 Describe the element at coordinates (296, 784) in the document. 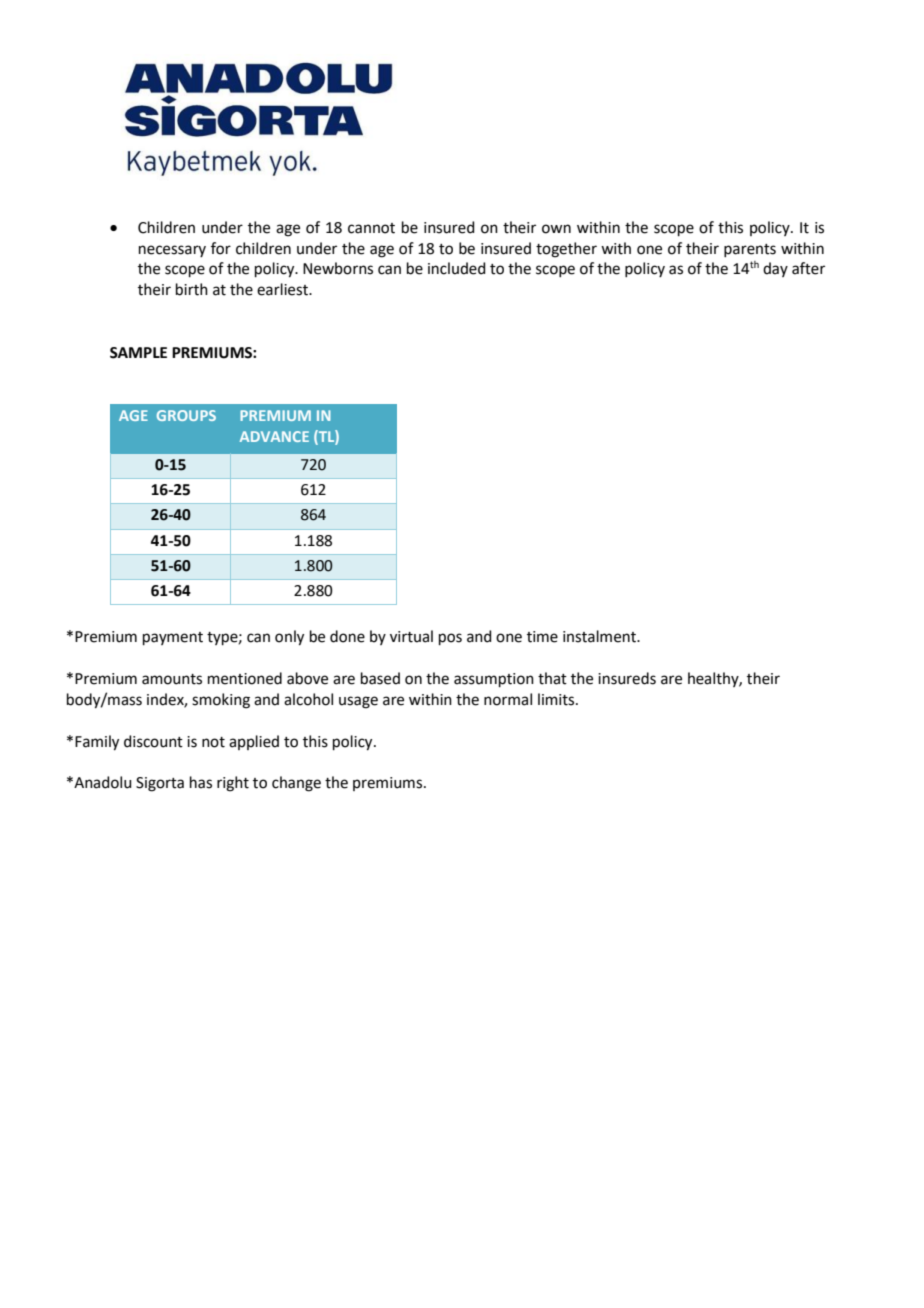

I see `change` at that location.
